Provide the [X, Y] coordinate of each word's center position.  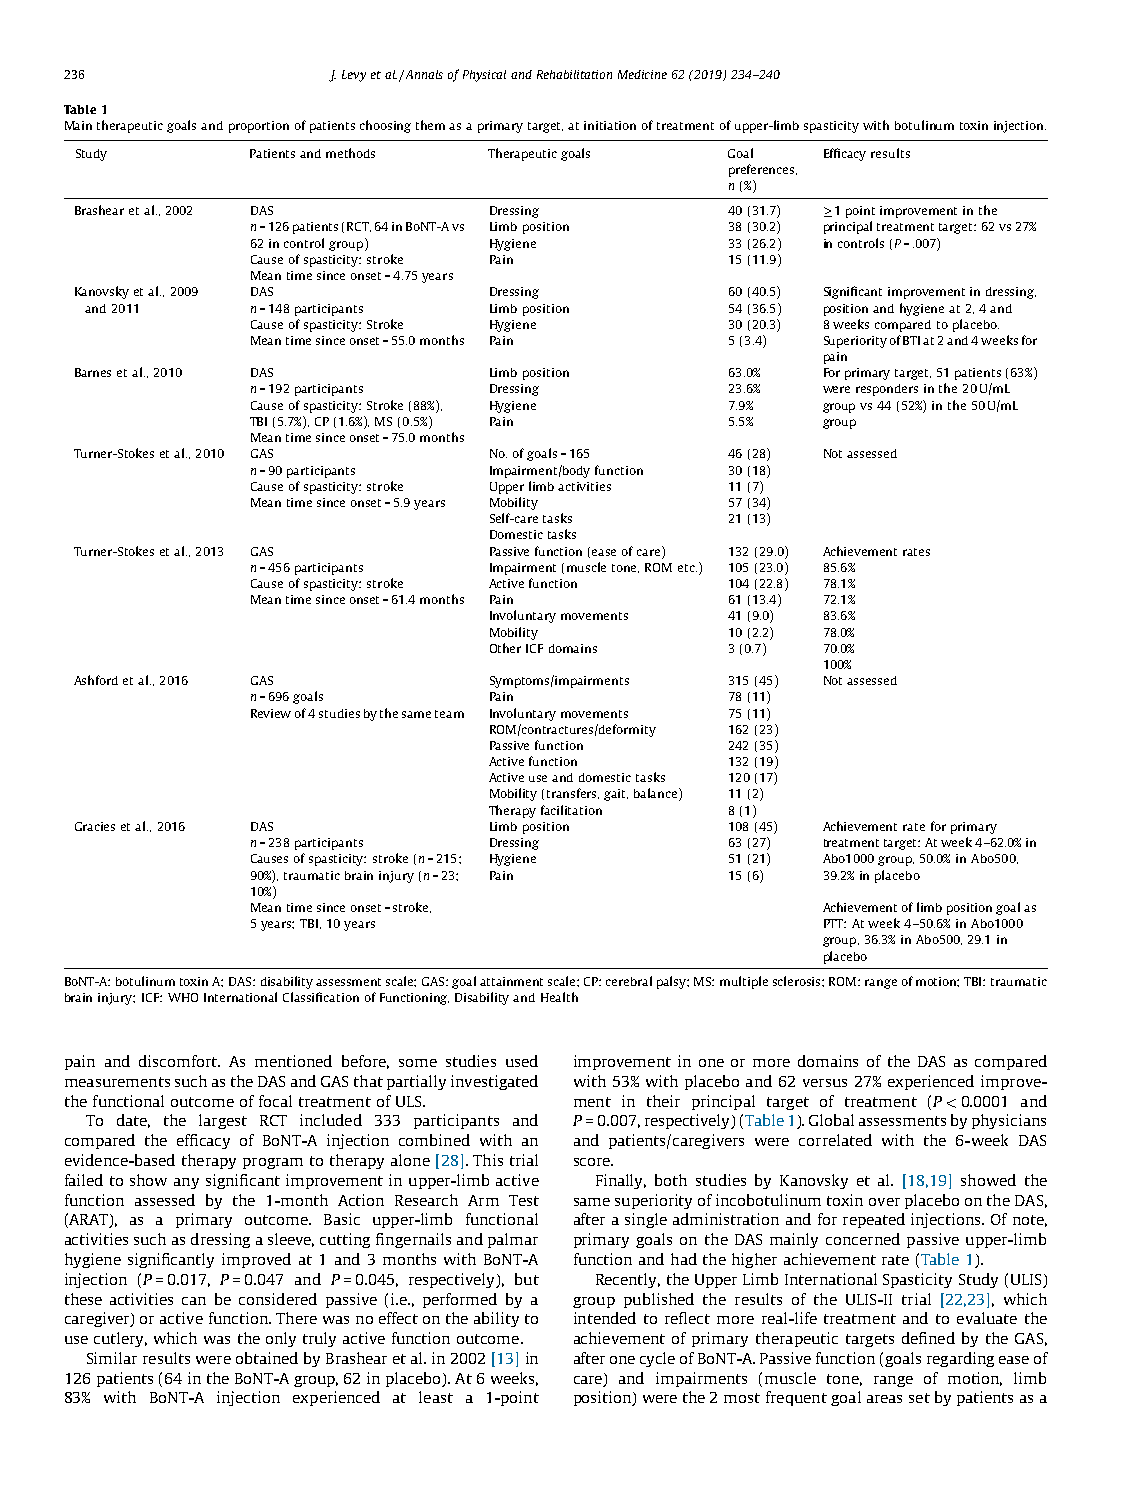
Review [271, 713]
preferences [763, 170]
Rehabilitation [574, 74]
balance [657, 794]
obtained [267, 1358]
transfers [573, 793]
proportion [259, 127]
